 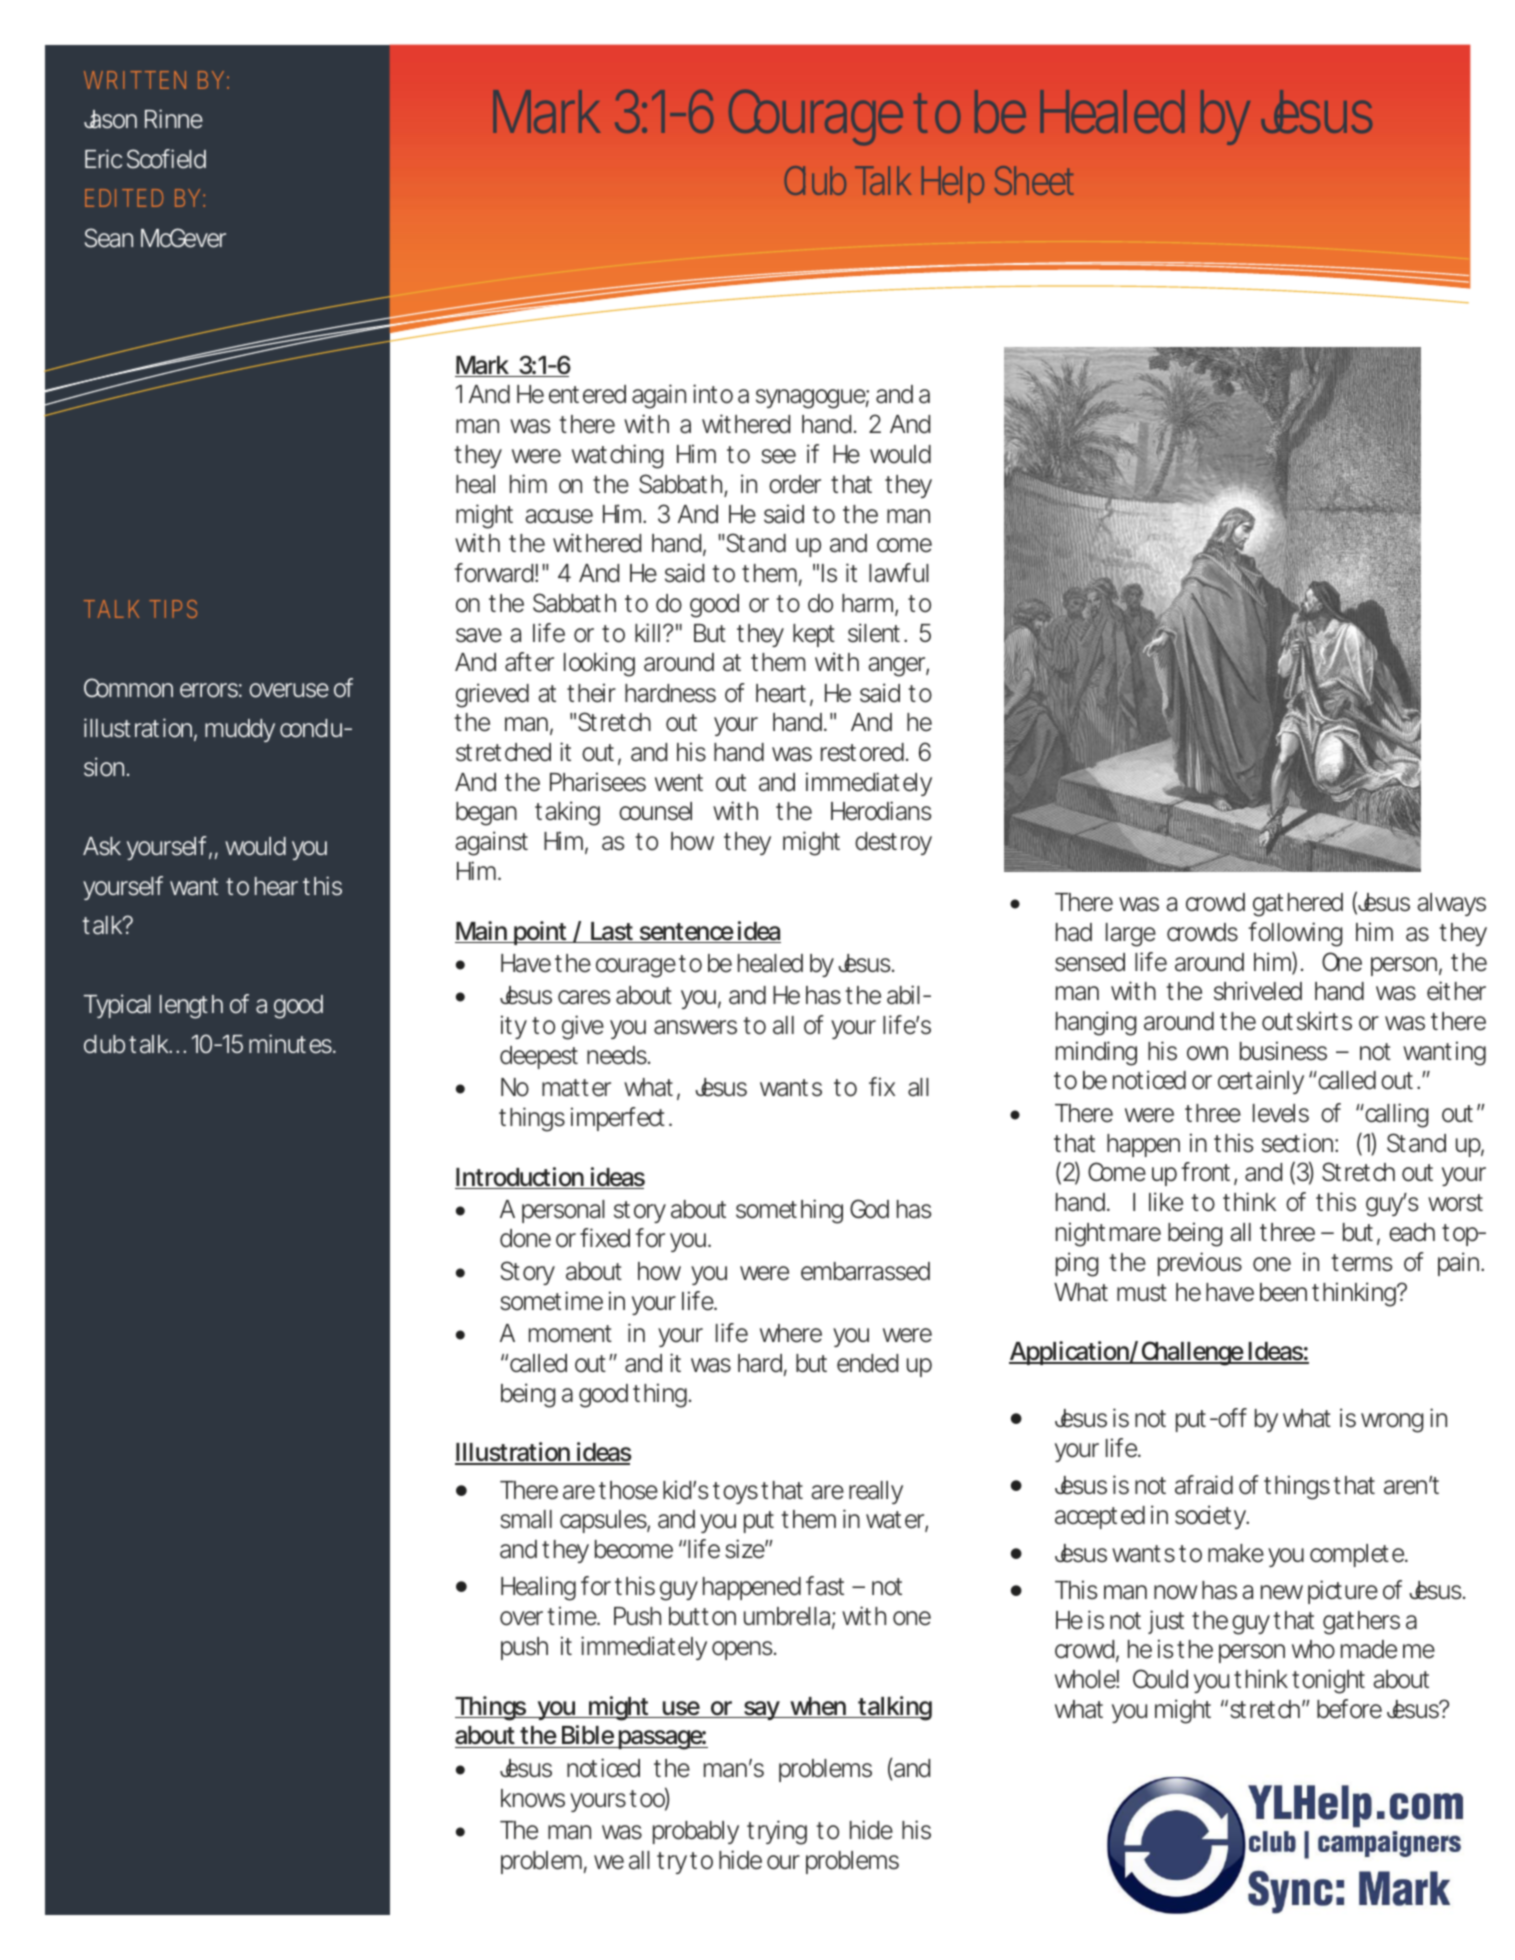 What do you see at coordinates (1034, 180) in the screenshot?
I see `Sheet` at bounding box center [1034, 180].
